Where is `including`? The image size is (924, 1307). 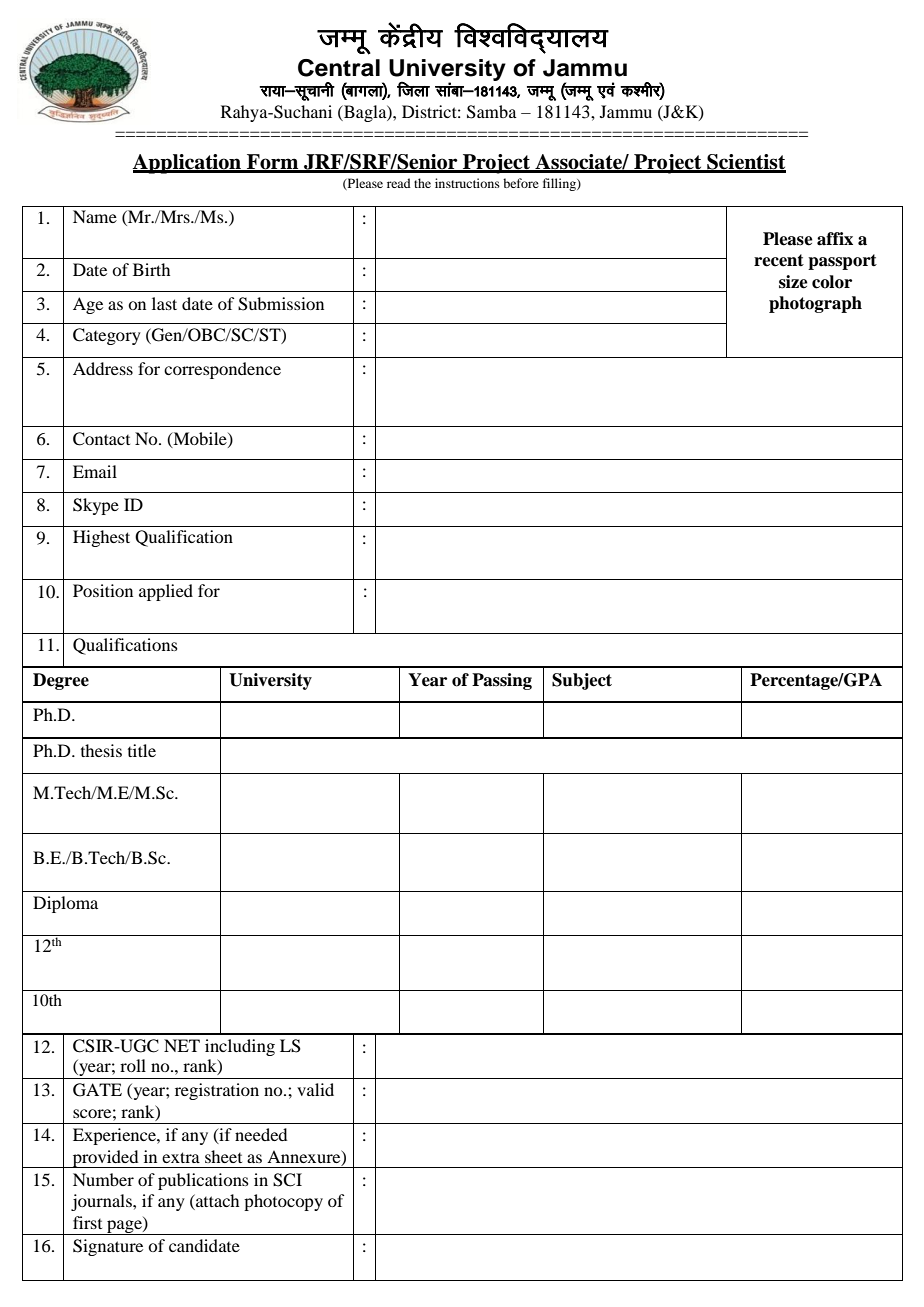
including is located at coordinates (240, 1047).
